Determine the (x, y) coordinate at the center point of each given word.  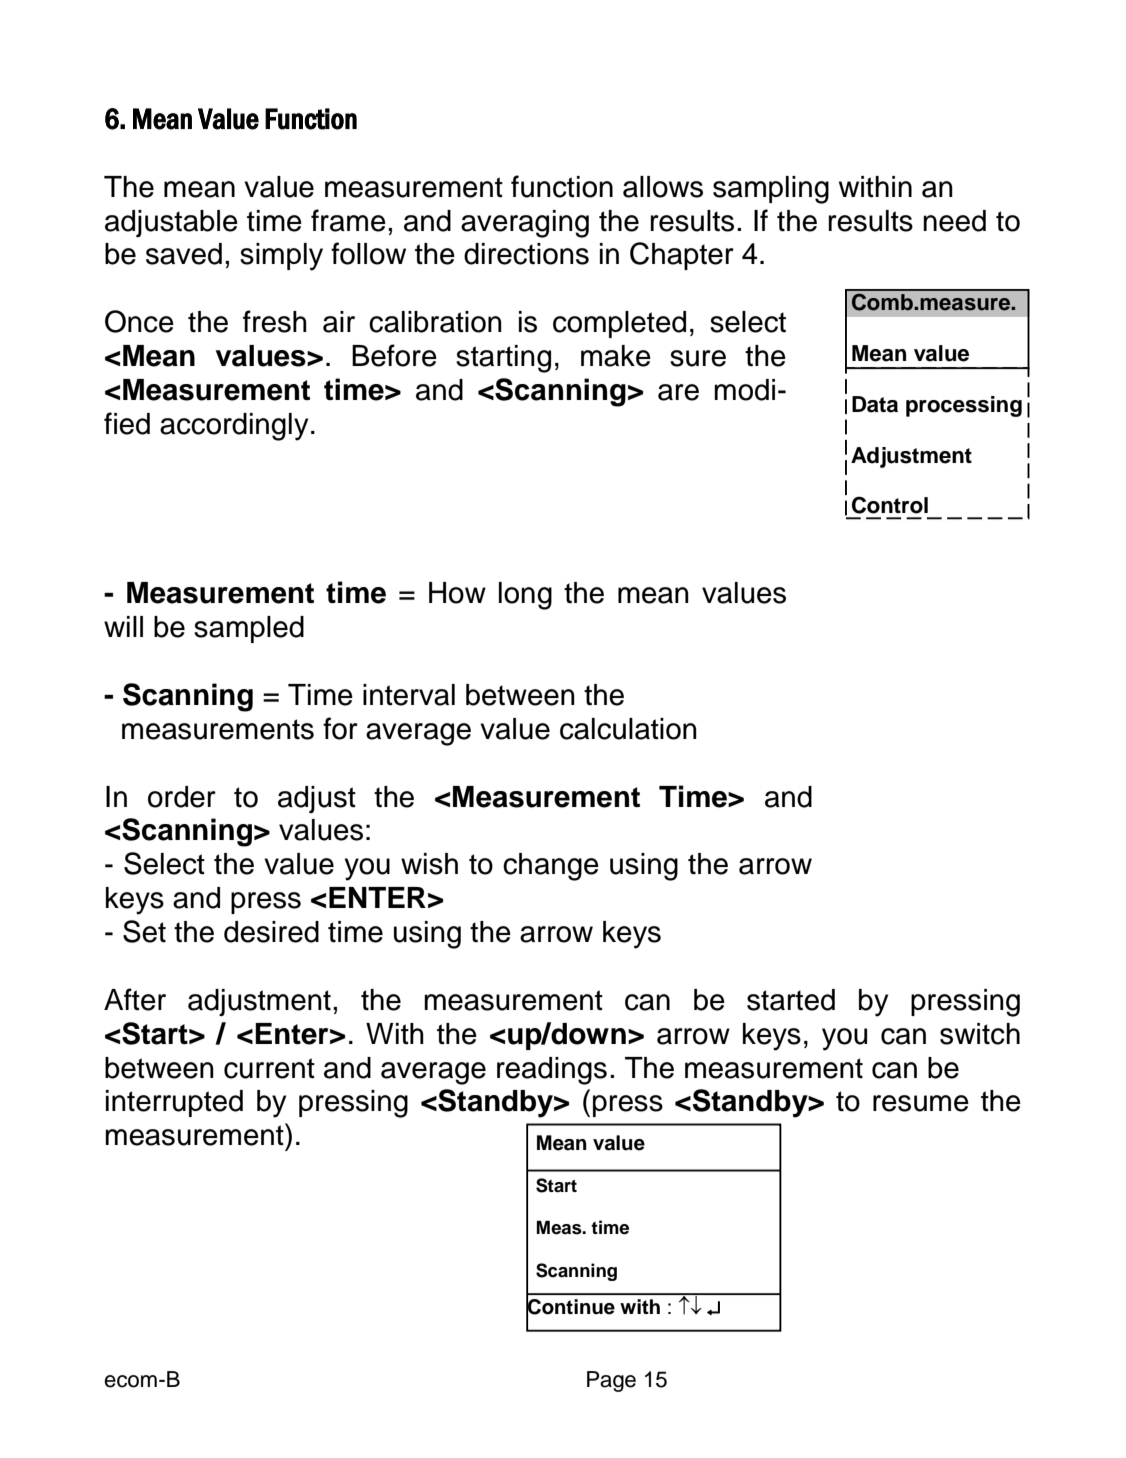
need (954, 221)
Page (611, 1381)
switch (980, 1034)
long (525, 596)
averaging (525, 224)
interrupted (174, 1103)
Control (890, 505)
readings (552, 1071)
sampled (249, 629)
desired (271, 932)
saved (184, 254)
